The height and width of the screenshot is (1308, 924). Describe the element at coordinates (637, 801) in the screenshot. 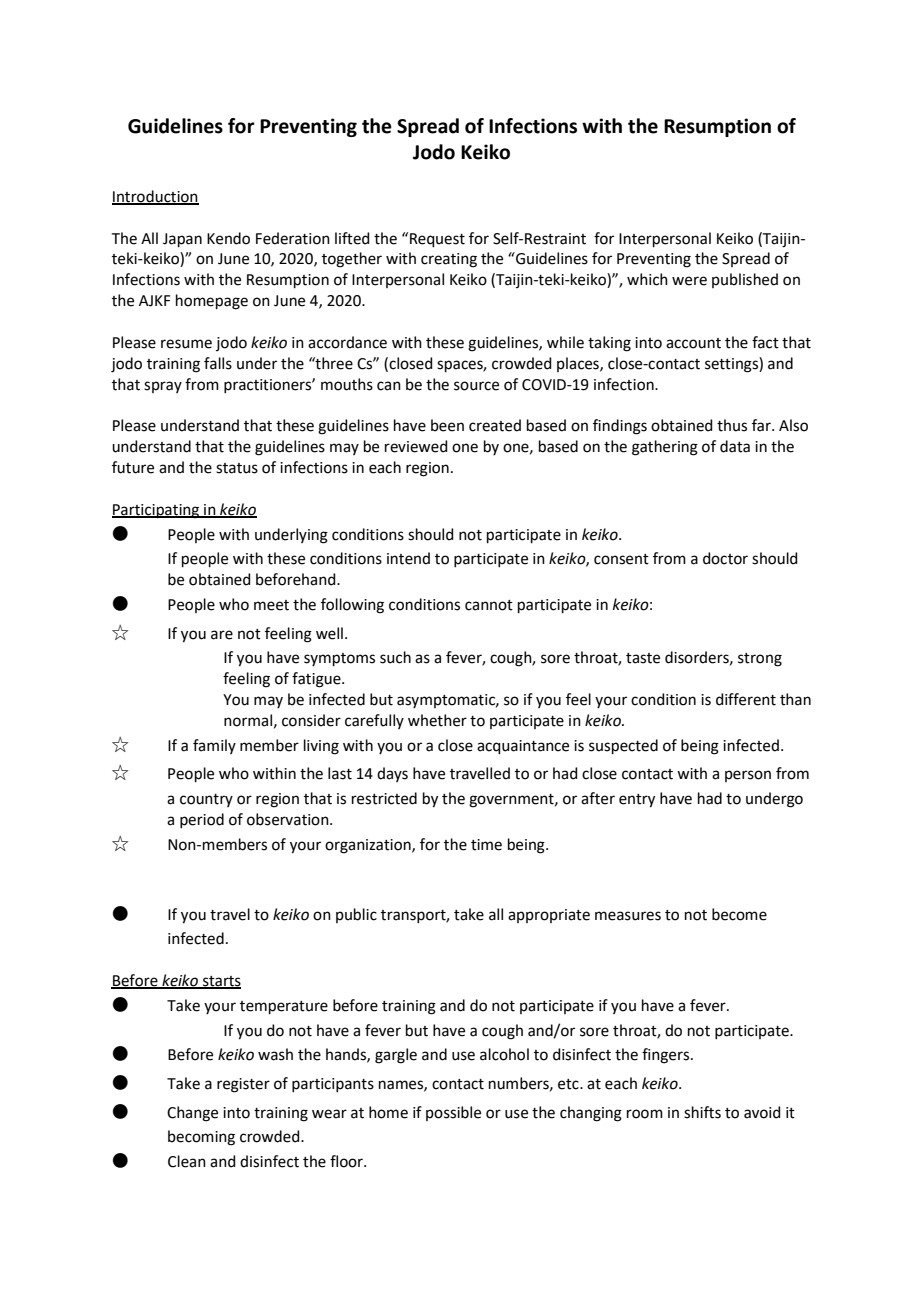

I see `entry` at that location.
